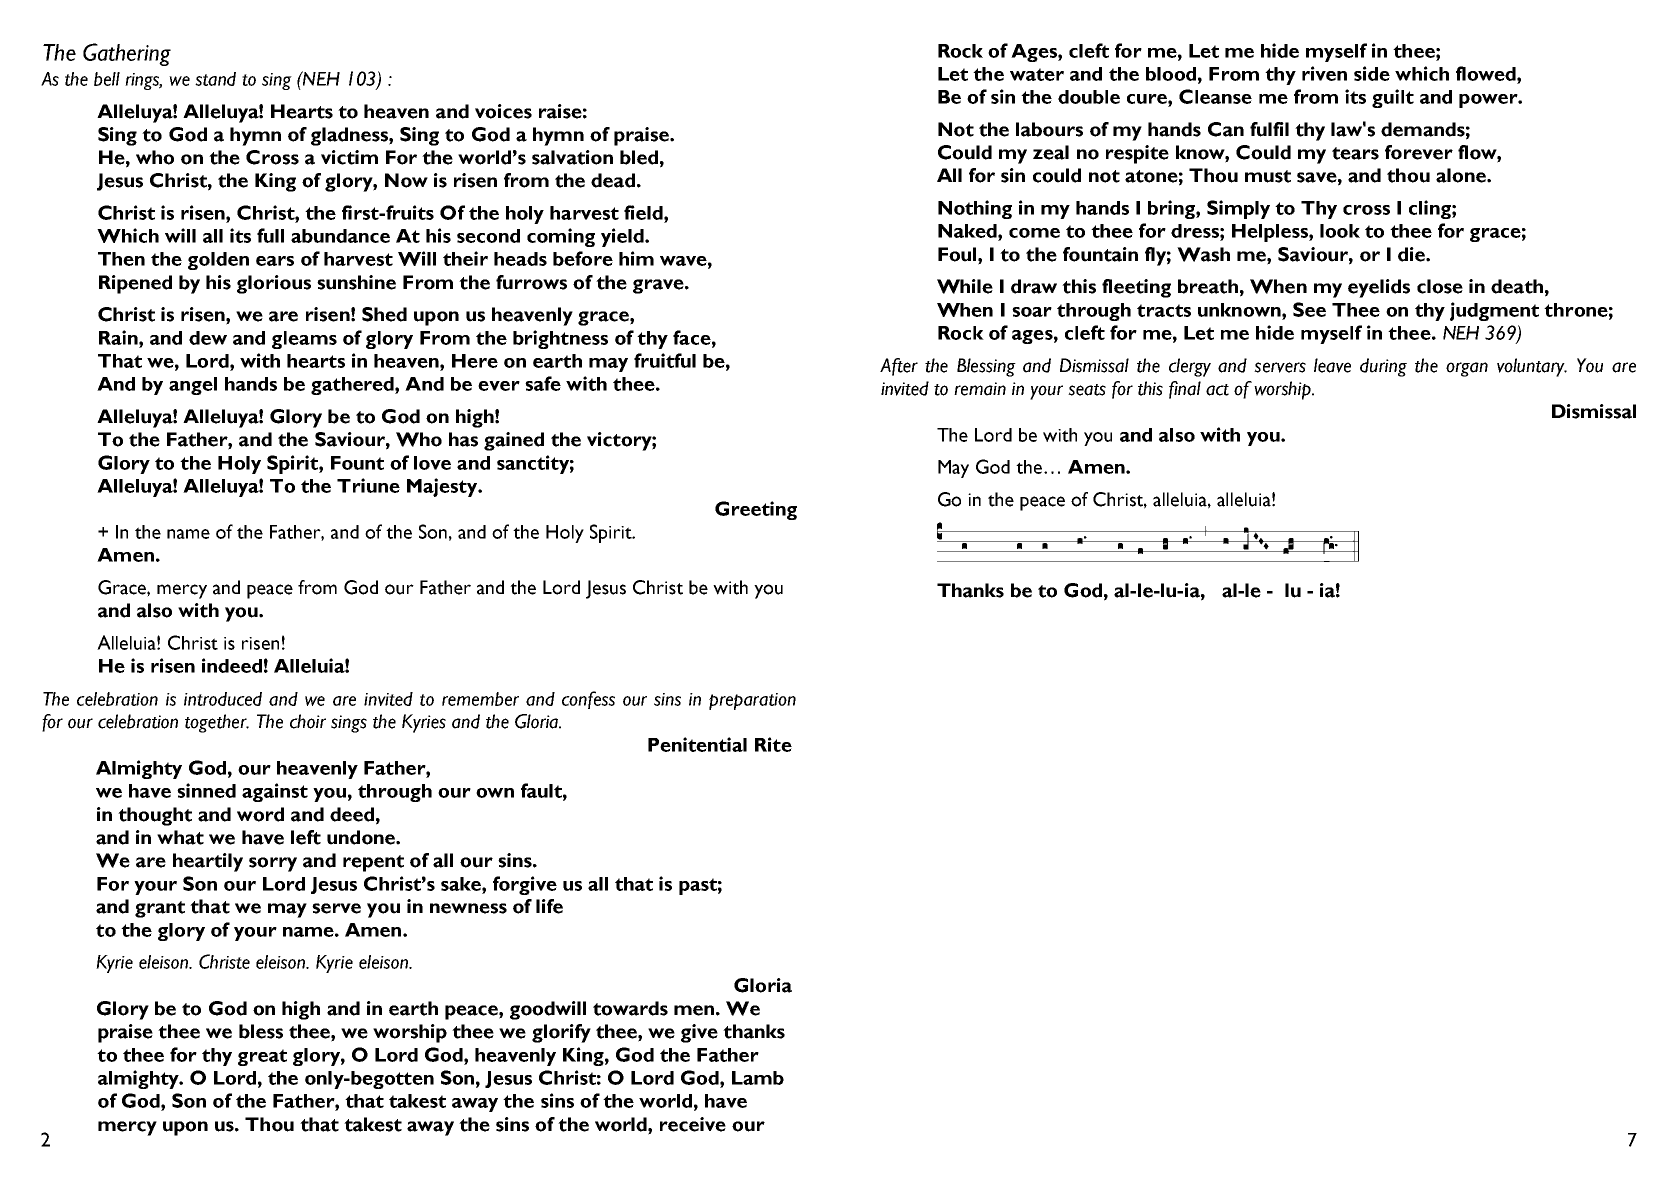 This document has height=1187, width=1679. What do you see at coordinates (899, 367) in the document?
I see `After` at bounding box center [899, 367].
